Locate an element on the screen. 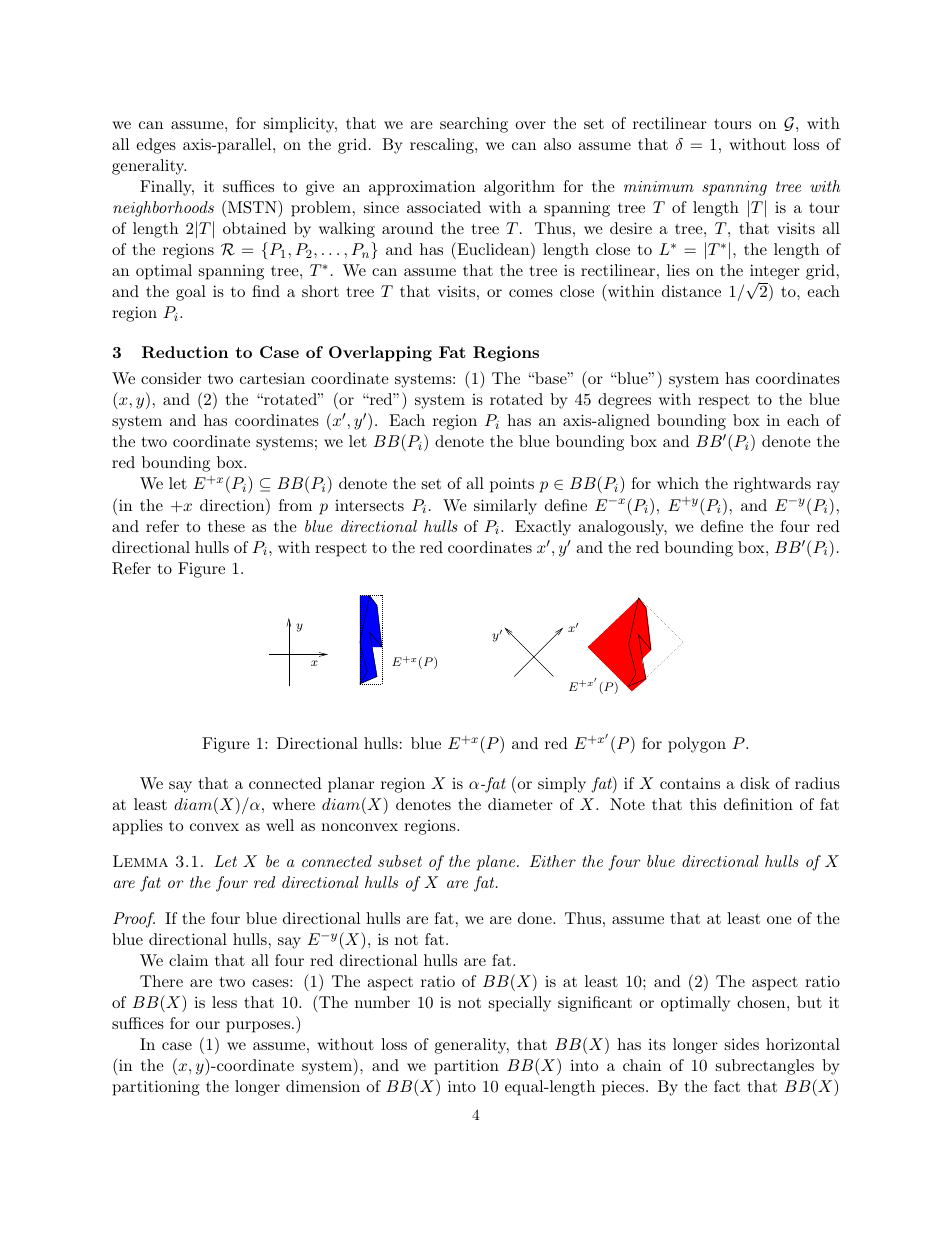  specially is located at coordinates (520, 1004).
